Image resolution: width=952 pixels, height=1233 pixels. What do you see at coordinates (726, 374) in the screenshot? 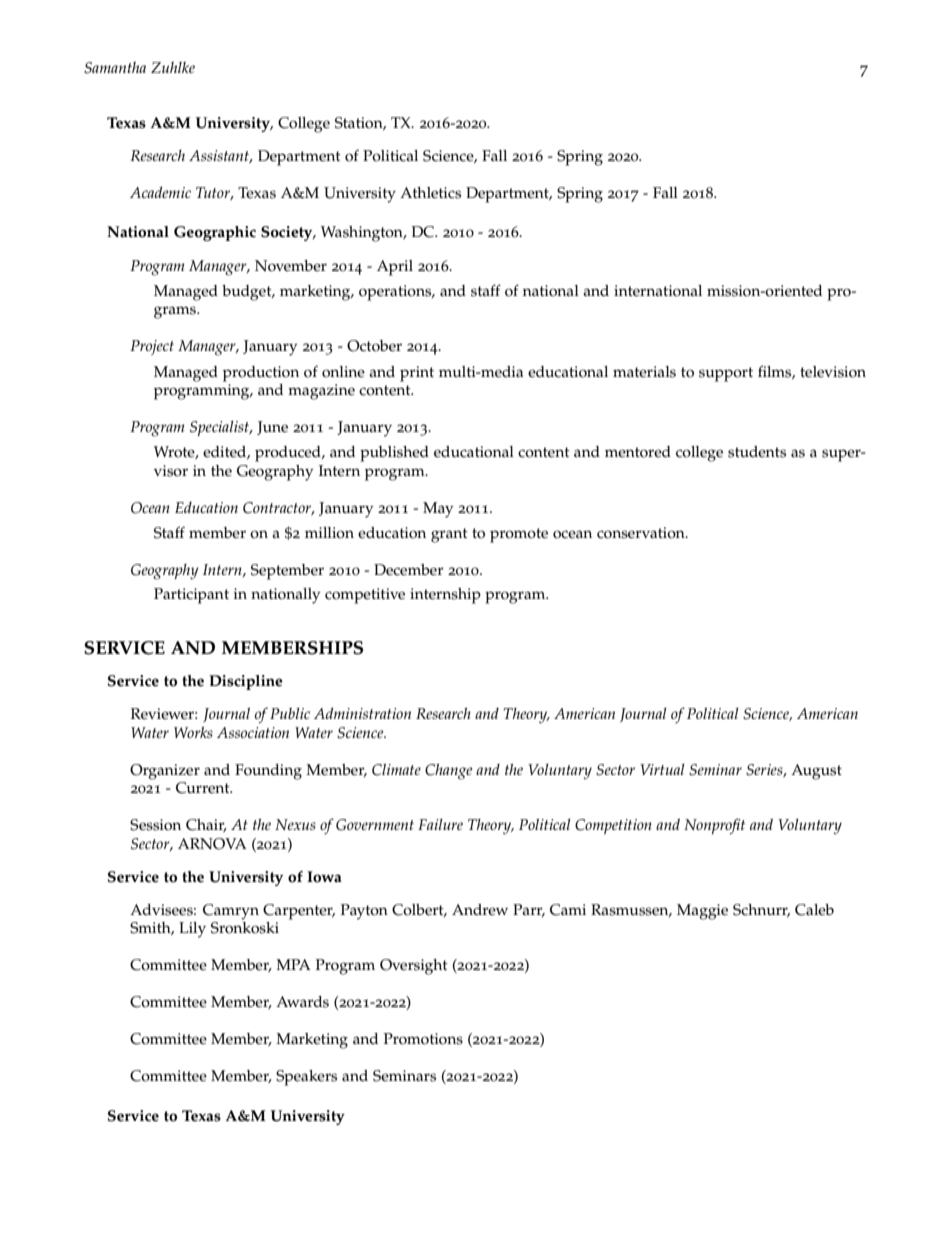
I see `support` at bounding box center [726, 374].
